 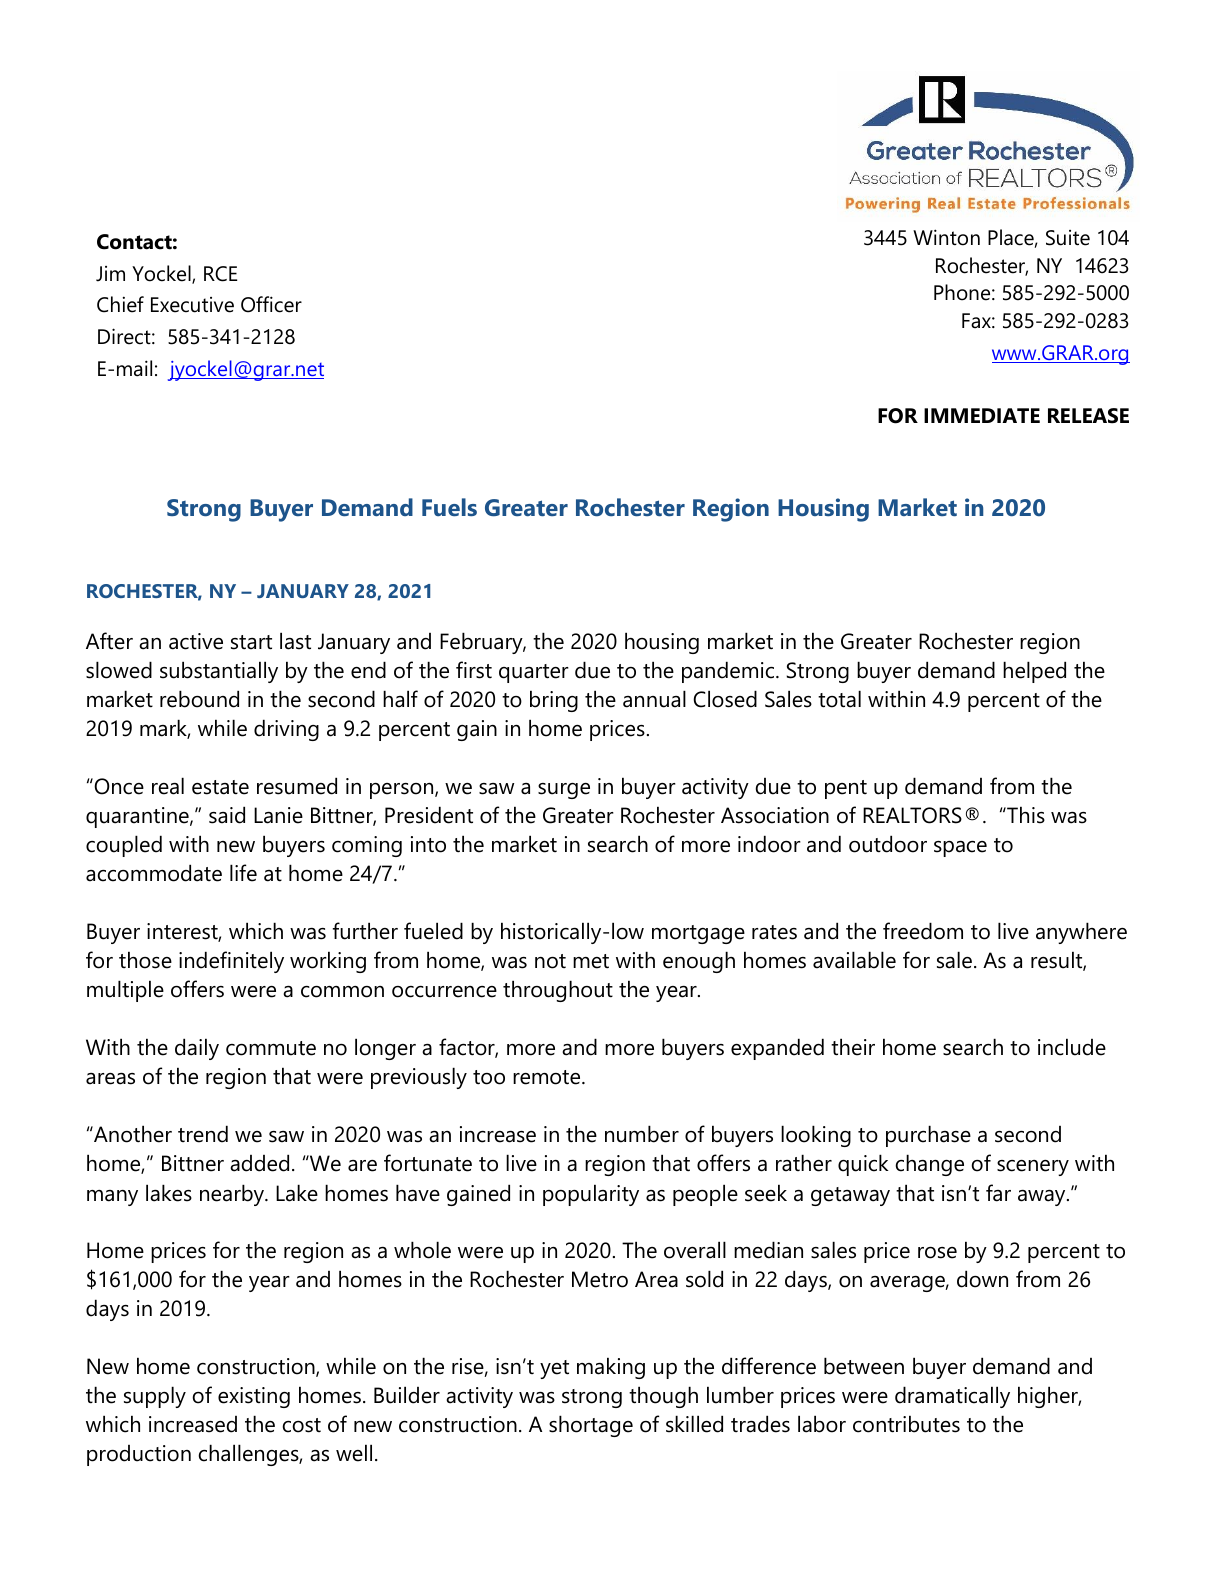 I want to click on number, so click(x=642, y=1134).
